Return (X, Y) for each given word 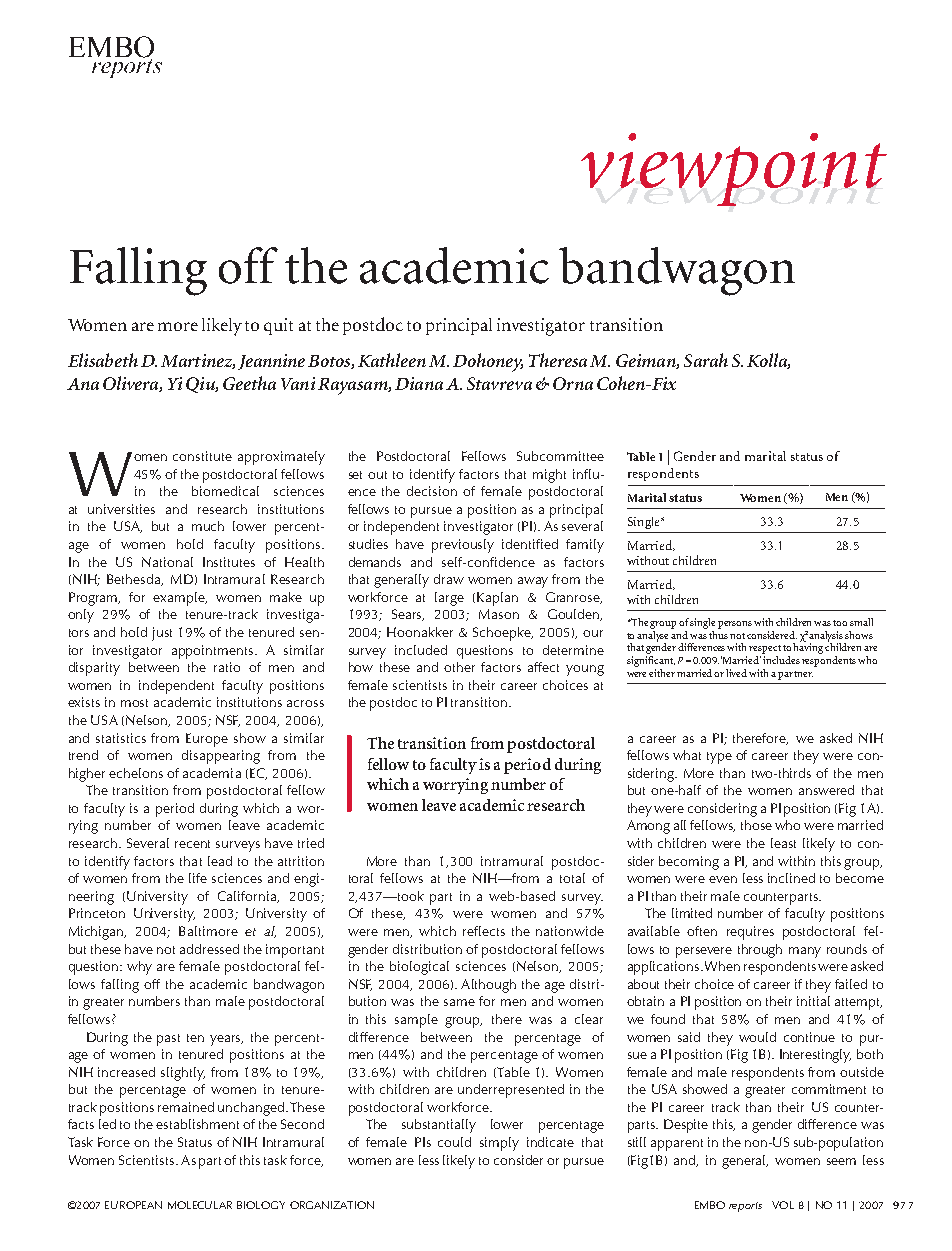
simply (499, 1144)
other (459, 667)
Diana (419, 383)
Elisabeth (103, 360)
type (719, 758)
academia (212, 773)
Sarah (706, 360)
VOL (783, 1205)
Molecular (200, 1205)
